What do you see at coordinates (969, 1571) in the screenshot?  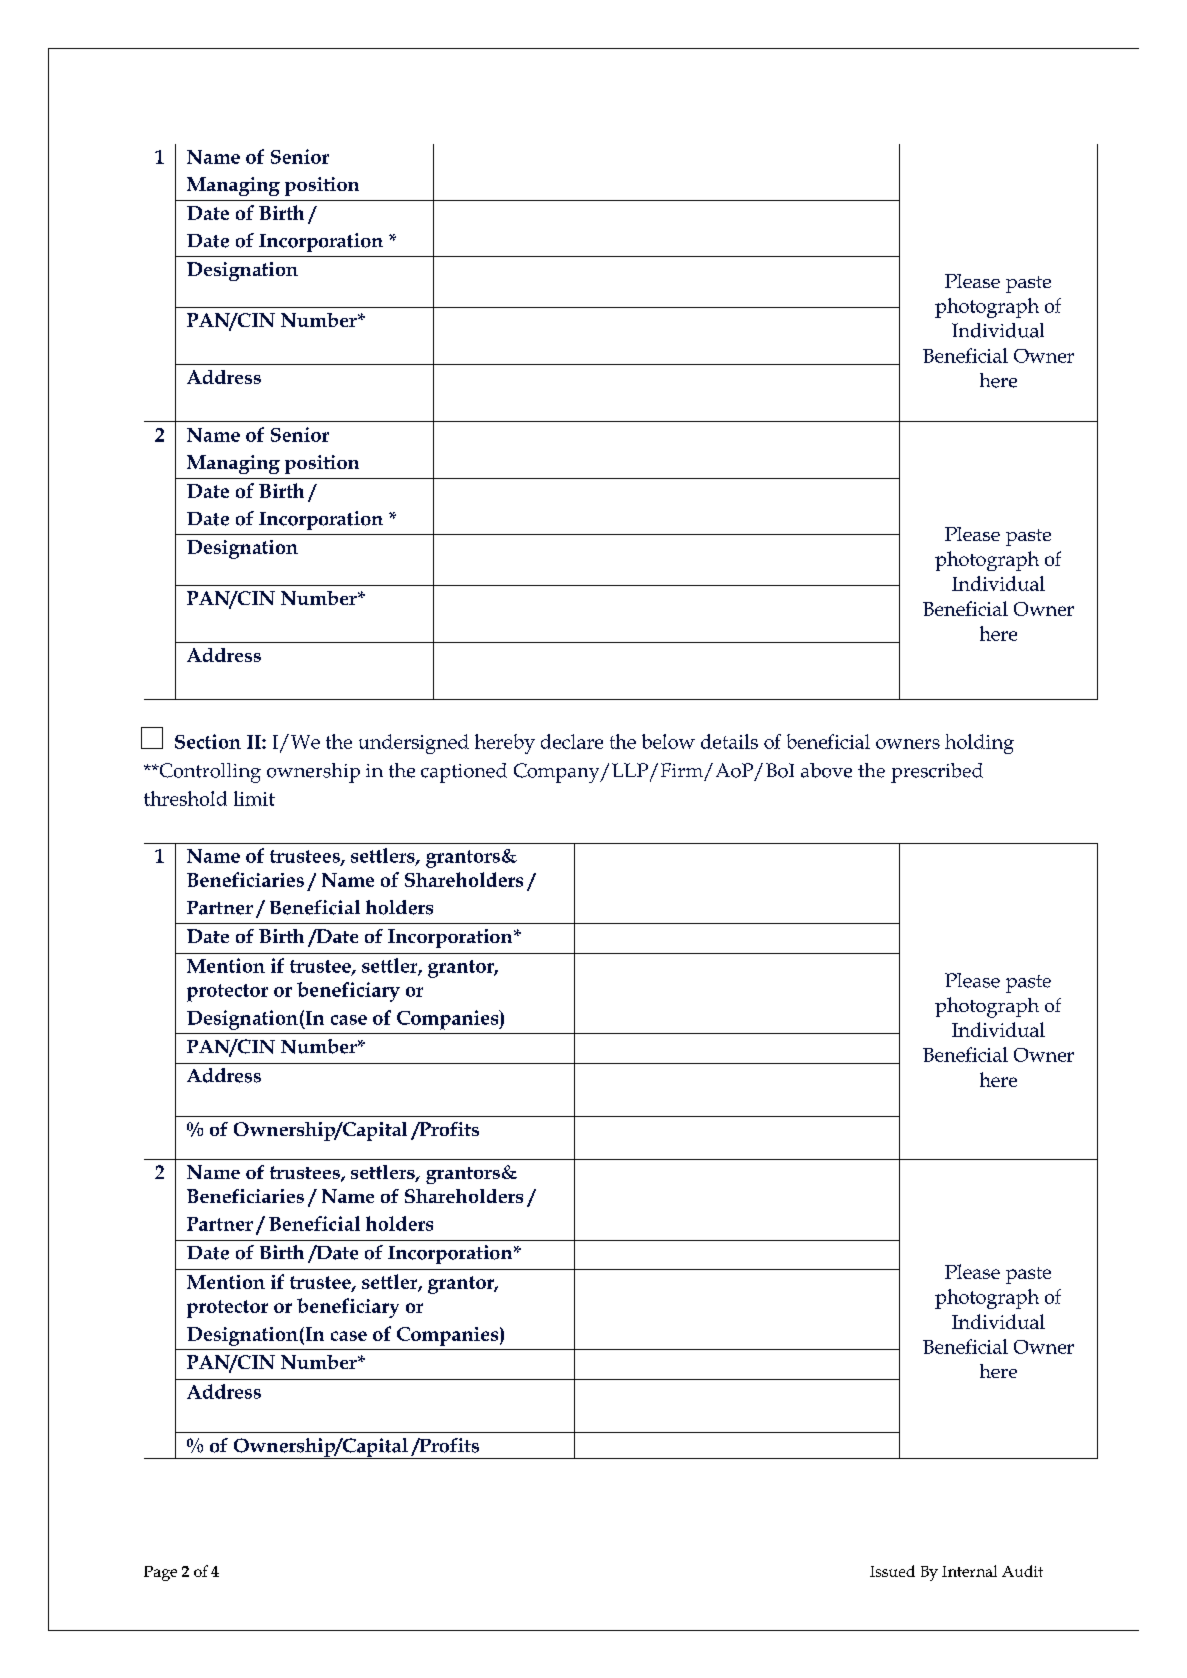 I see `Internal` at bounding box center [969, 1571].
